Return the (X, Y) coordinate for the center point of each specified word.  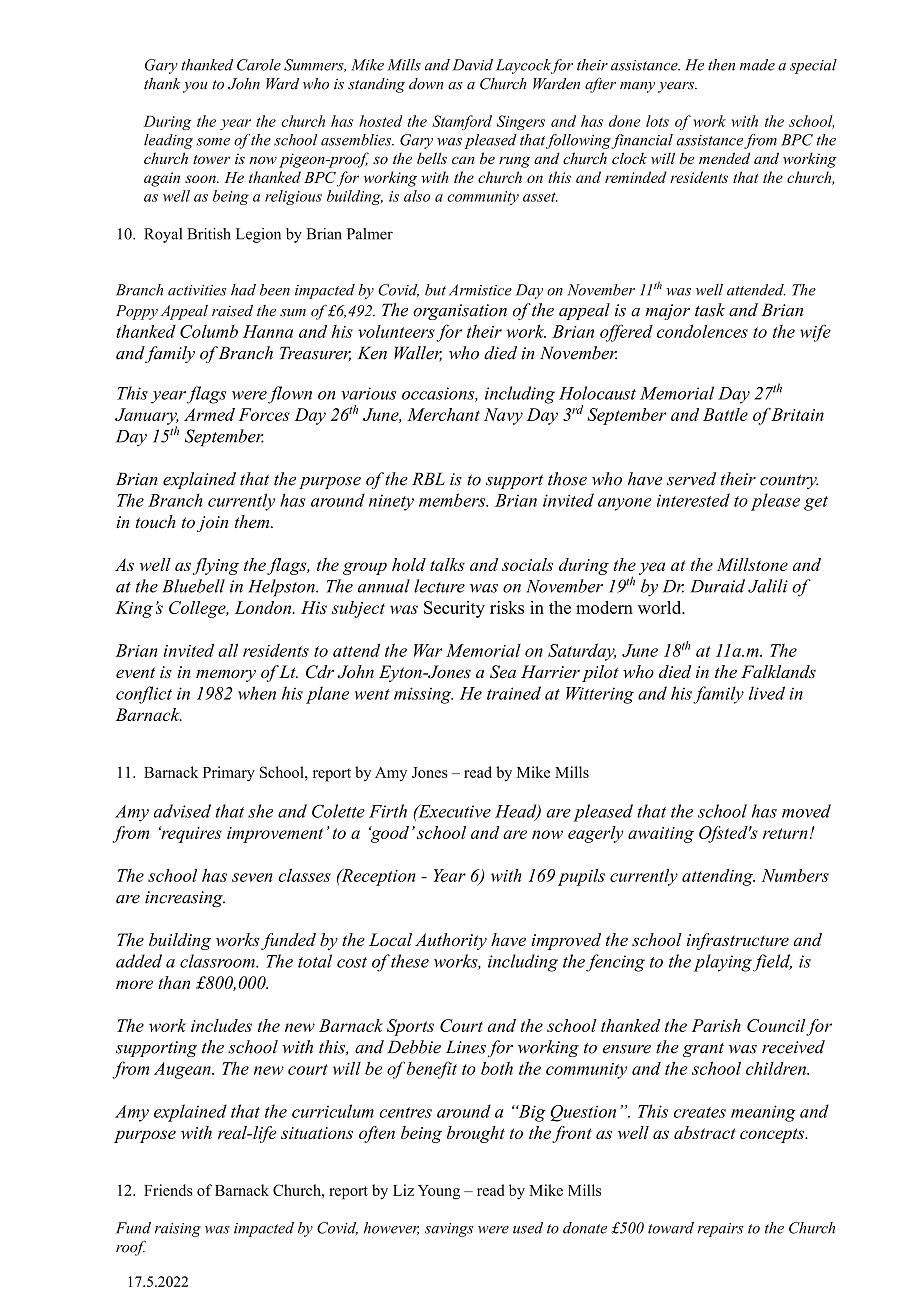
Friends (168, 1190)
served (691, 479)
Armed (209, 414)
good (389, 834)
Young (439, 1192)
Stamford (462, 122)
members (453, 500)
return (785, 833)
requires (190, 834)
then (721, 65)
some (213, 142)
